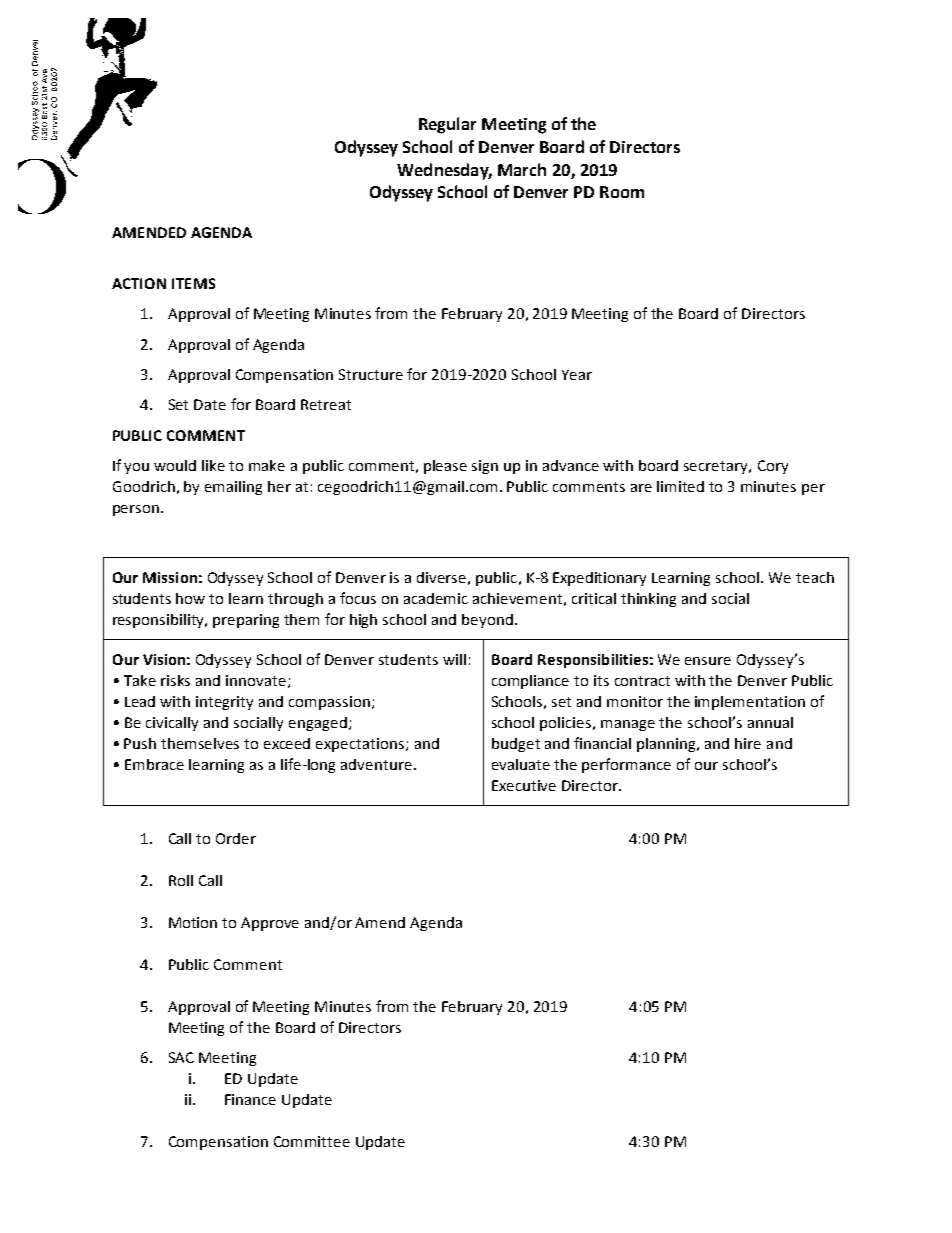 The width and height of the image is (952, 1233). What do you see at coordinates (181, 880) in the image?
I see `Roll` at bounding box center [181, 880].
